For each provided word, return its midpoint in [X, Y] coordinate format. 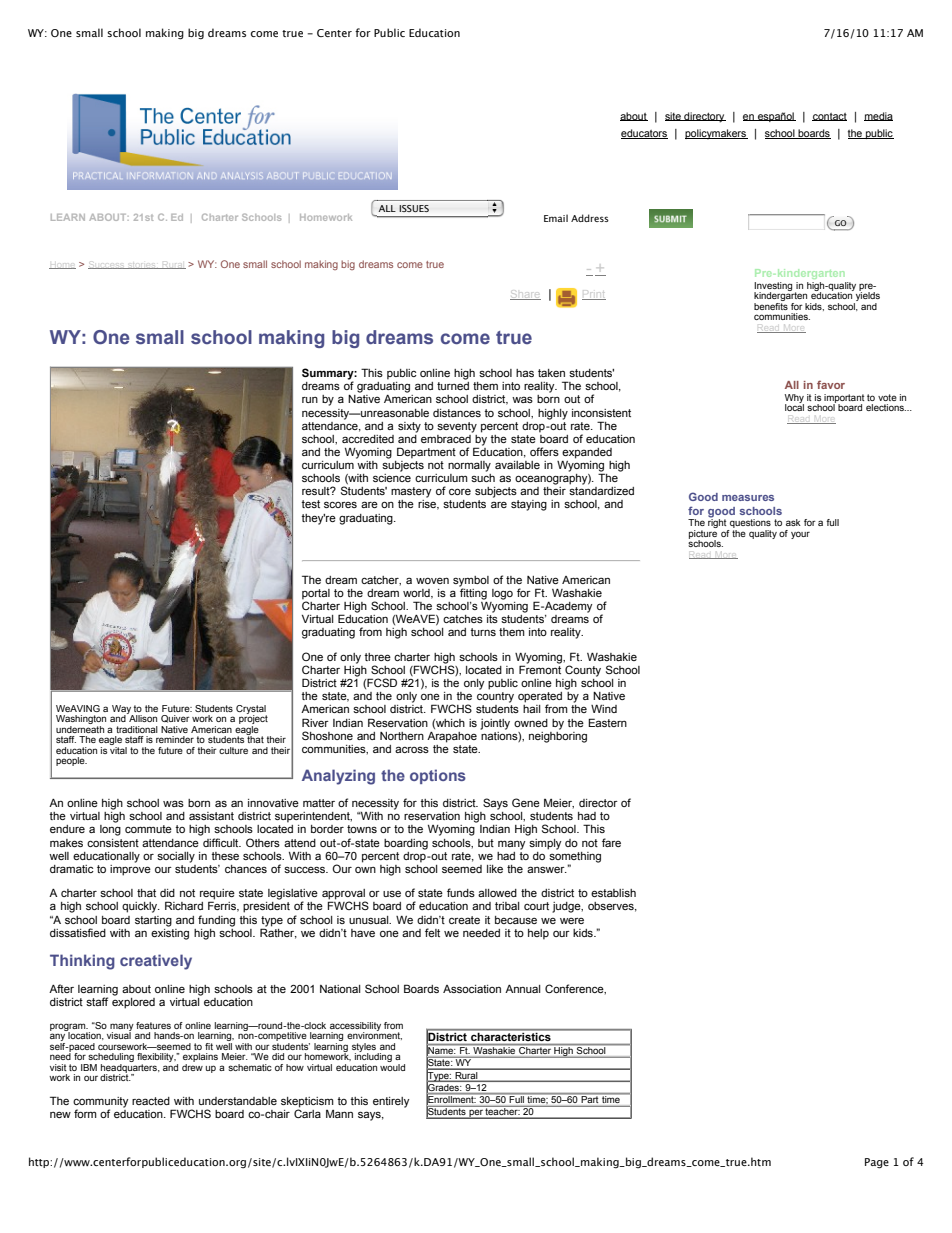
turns [483, 632]
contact [829, 117]
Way [122, 710]
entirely [391, 1102]
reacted [151, 1101]
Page [877, 1163]
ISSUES [414, 208]
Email [556, 218]
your [800, 535]
